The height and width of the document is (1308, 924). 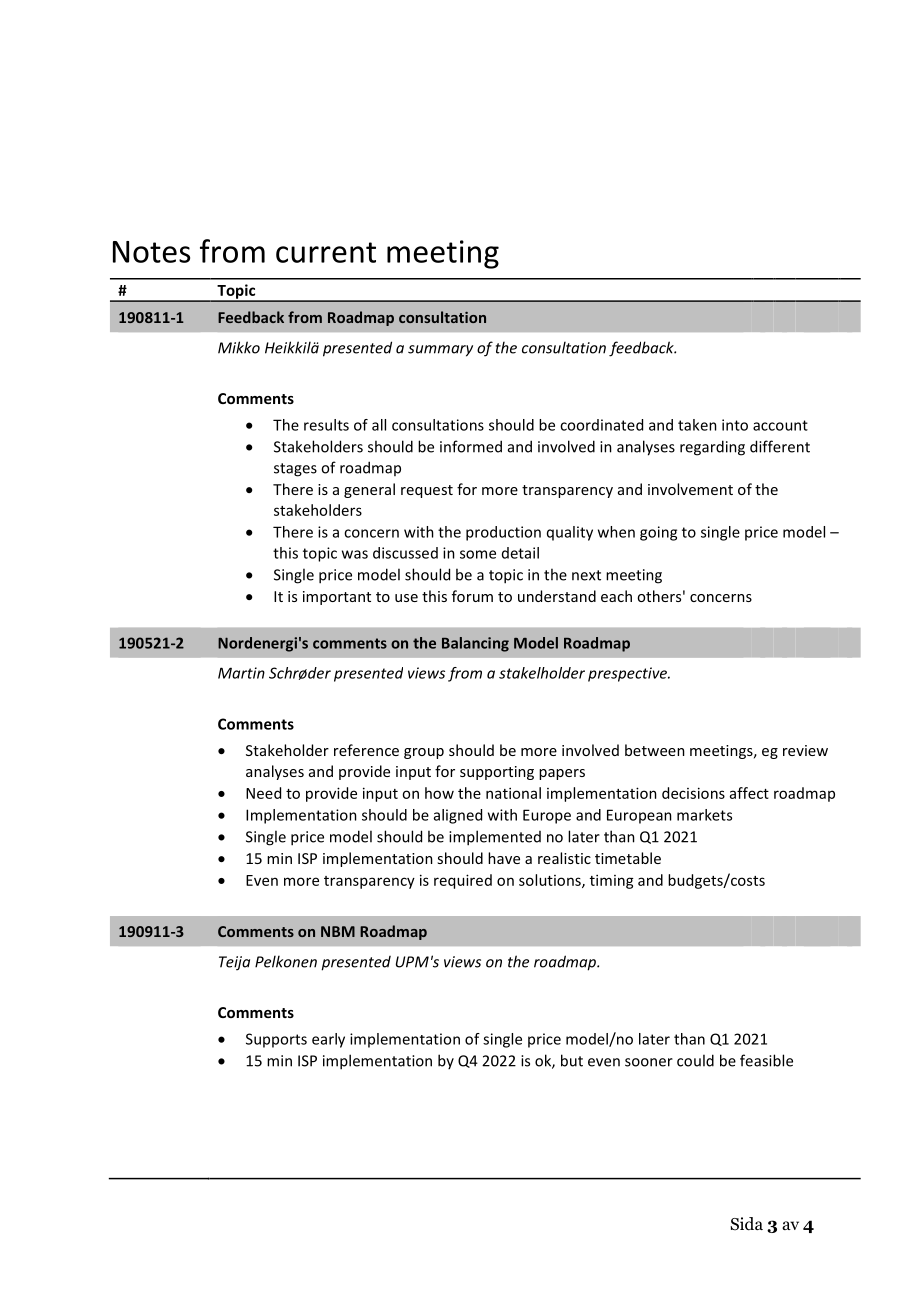 What do you see at coordinates (572, 1060) in the document?
I see `but` at bounding box center [572, 1060].
